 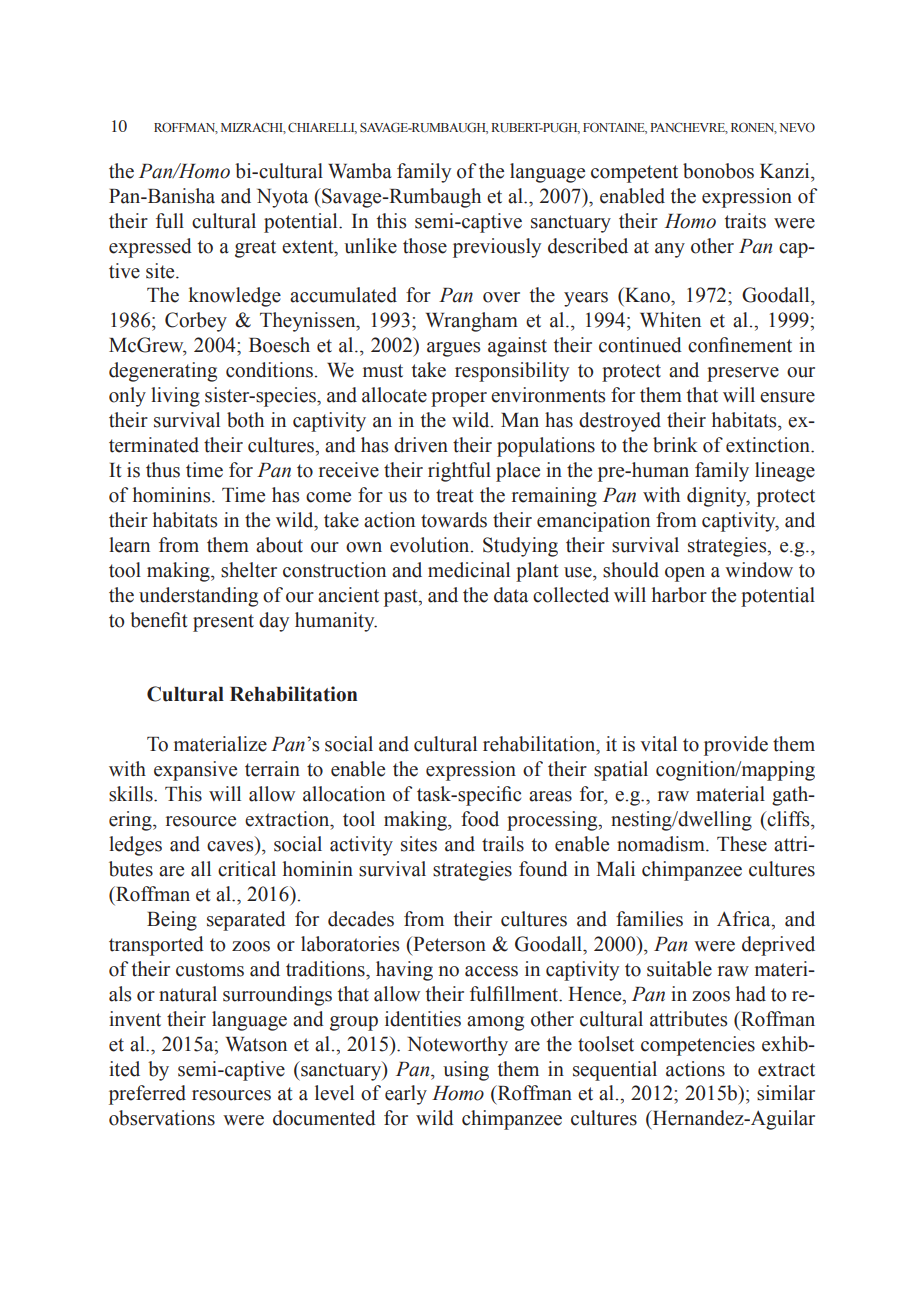 What do you see at coordinates (718, 171) in the image?
I see `bonobos` at bounding box center [718, 171].
